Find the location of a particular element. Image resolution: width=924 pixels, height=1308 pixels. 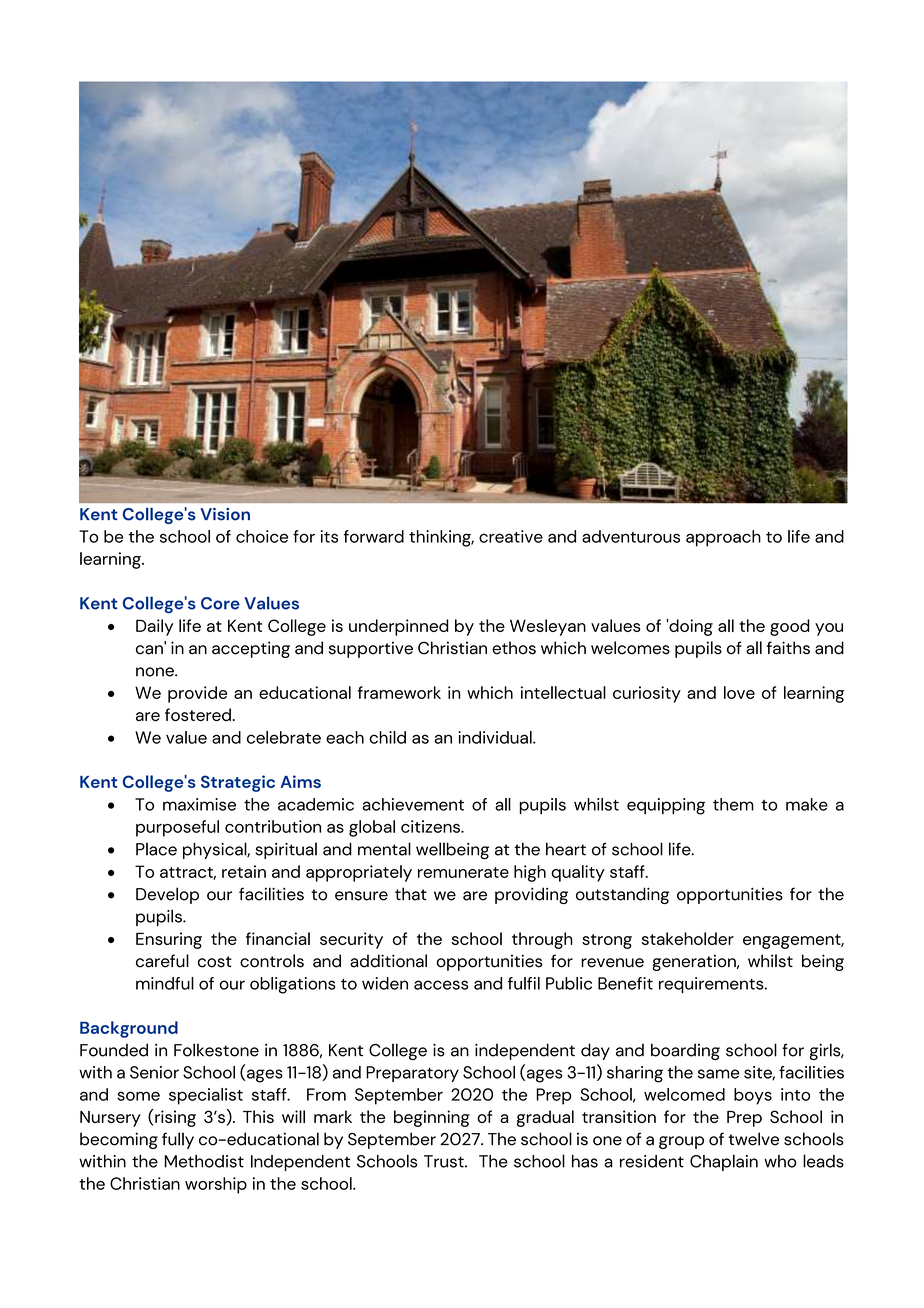

access is located at coordinates (441, 985).
